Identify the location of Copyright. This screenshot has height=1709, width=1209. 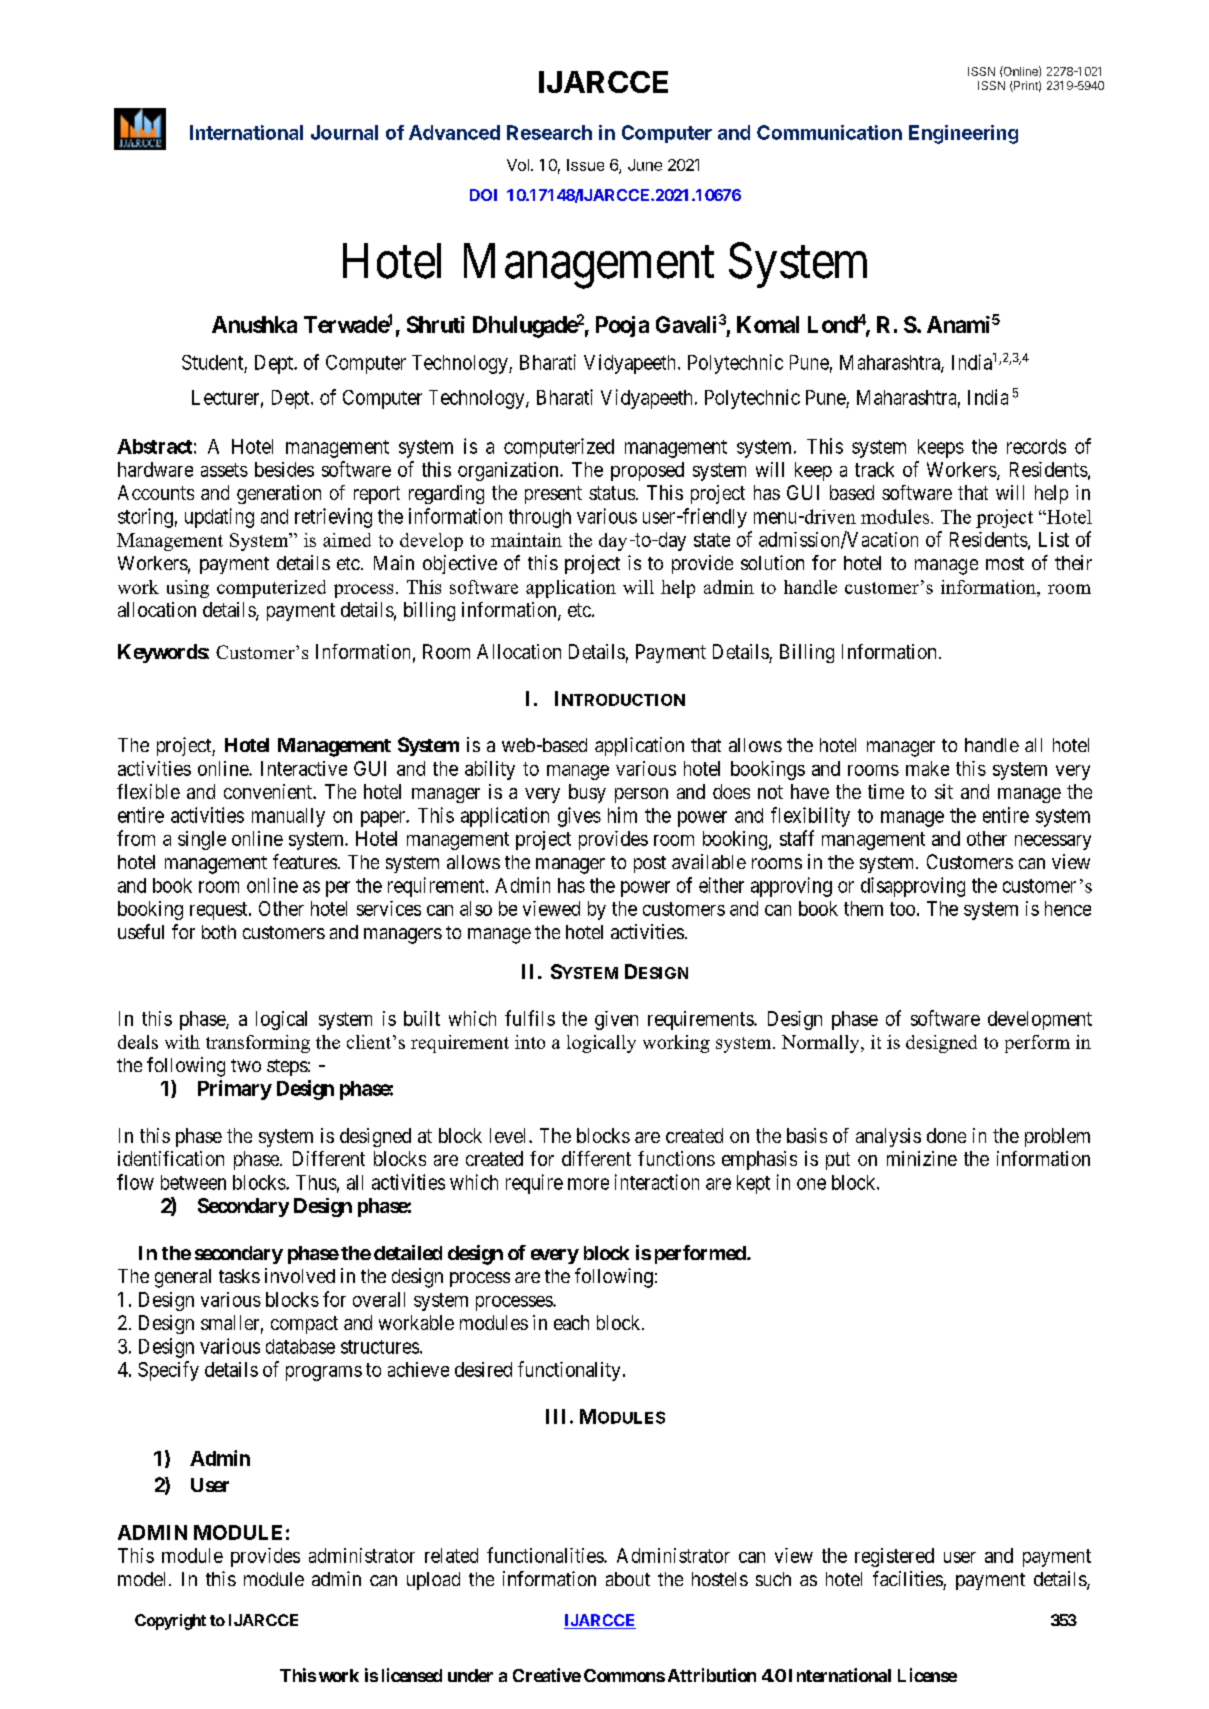
(170, 1622).
